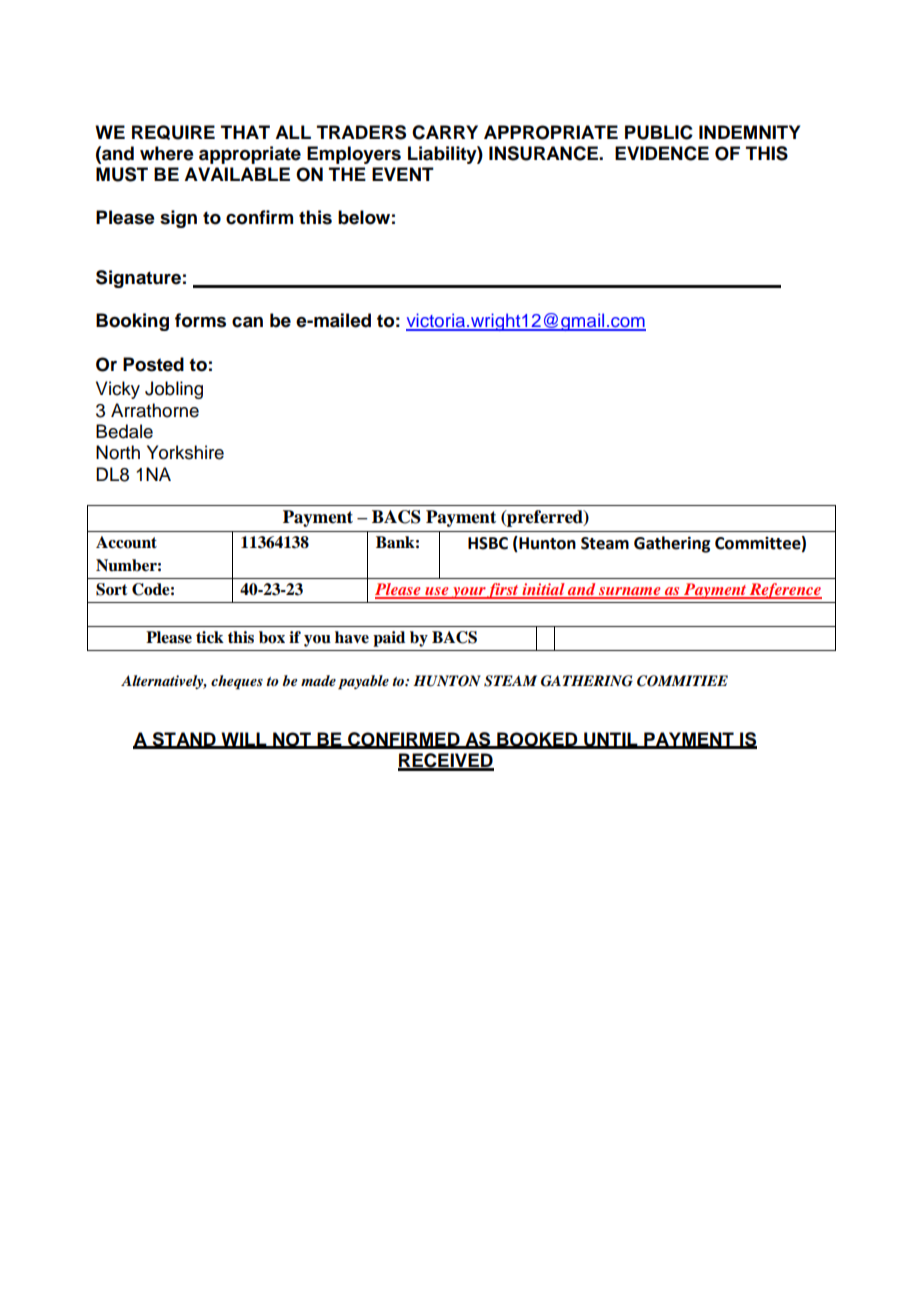 Image resolution: width=924 pixels, height=1307 pixels. I want to click on EVENT, so click(403, 174).
